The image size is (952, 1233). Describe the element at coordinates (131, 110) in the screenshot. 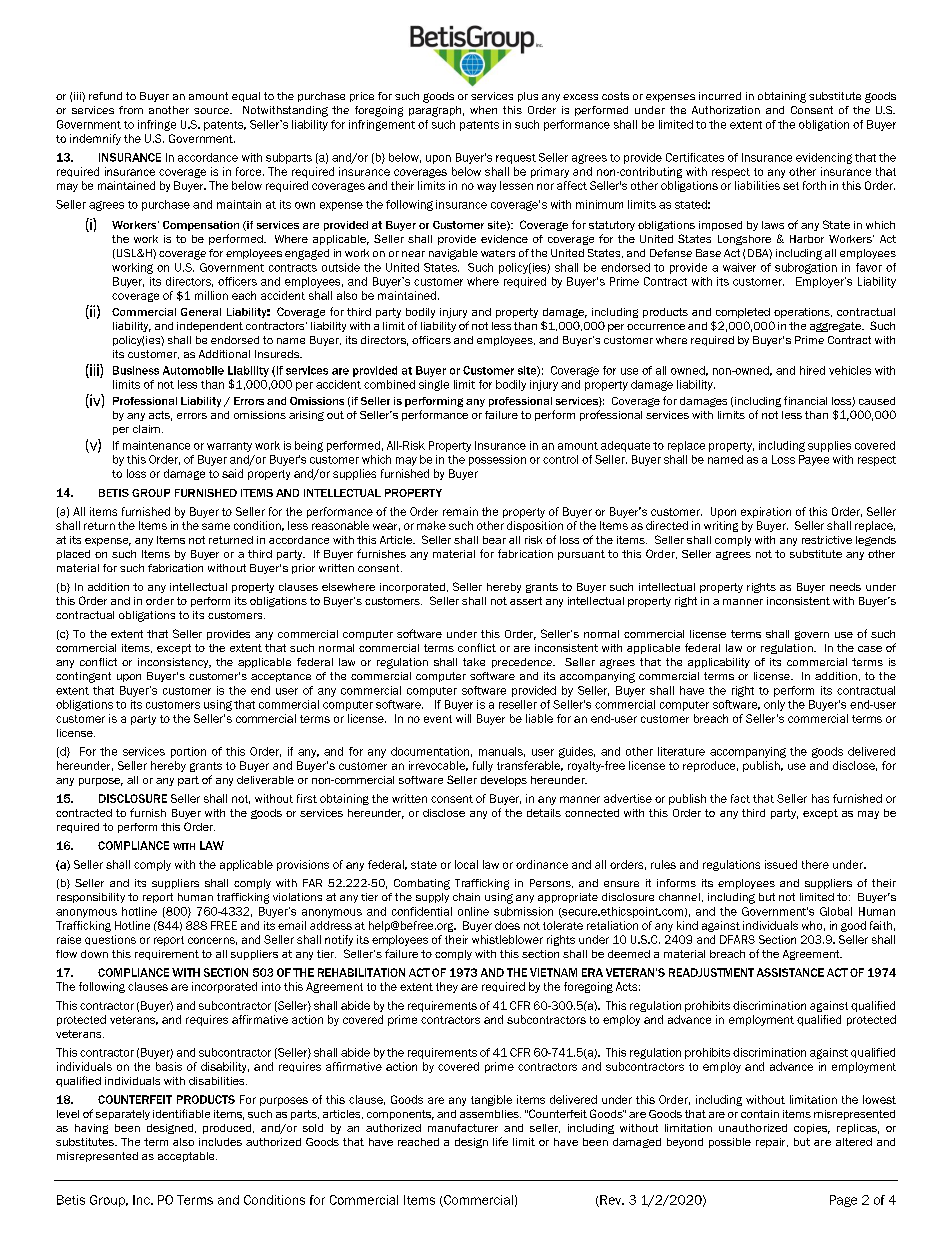

I see `from` at that location.
